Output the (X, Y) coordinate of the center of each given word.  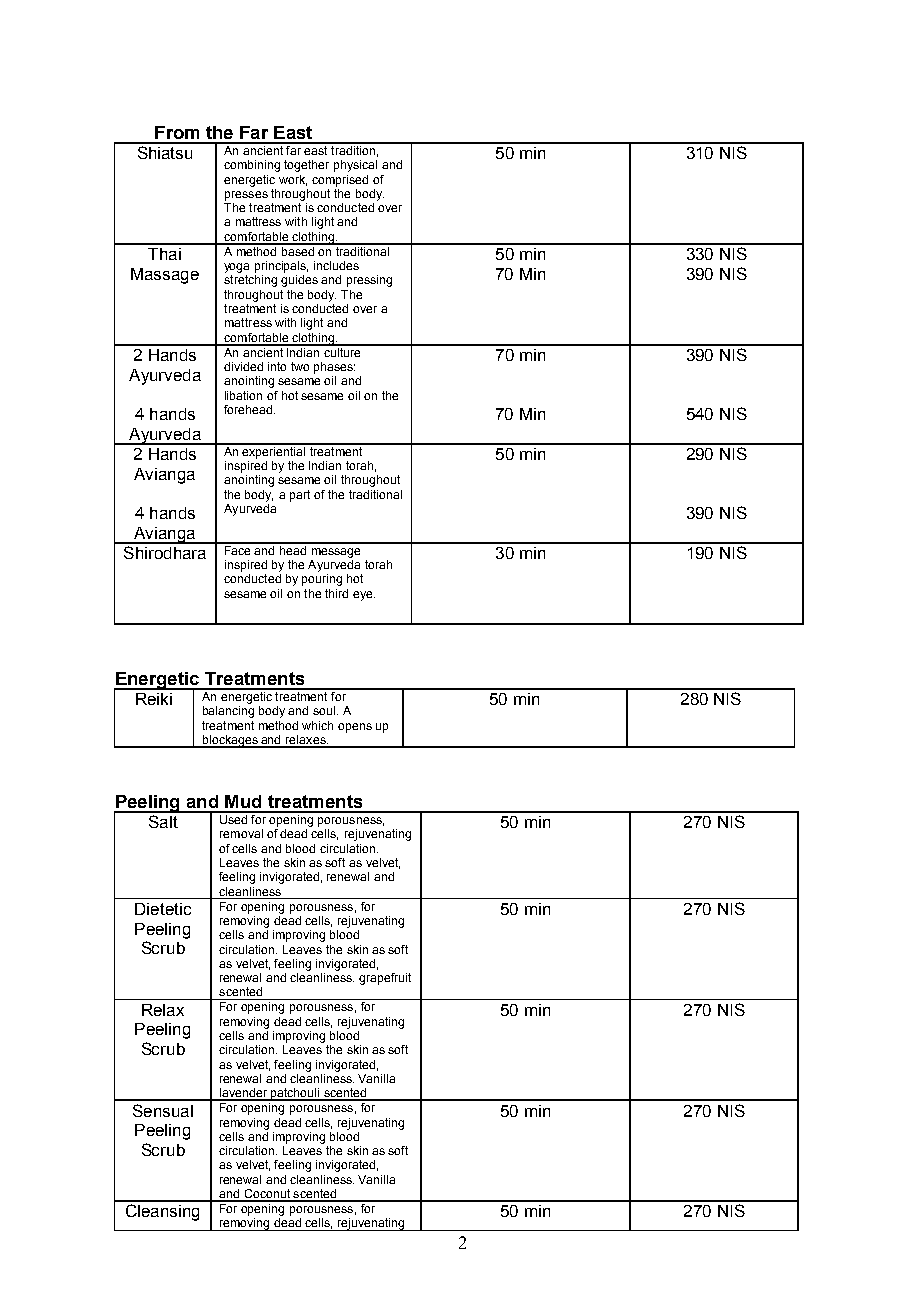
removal (241, 833)
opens (355, 728)
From (177, 132)
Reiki (154, 699)
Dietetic (163, 909)
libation (243, 395)
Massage (165, 276)
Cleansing (162, 1212)
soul (325, 710)
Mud (243, 801)
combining (252, 166)
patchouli (295, 1094)
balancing (228, 712)
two (300, 366)
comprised (340, 181)
